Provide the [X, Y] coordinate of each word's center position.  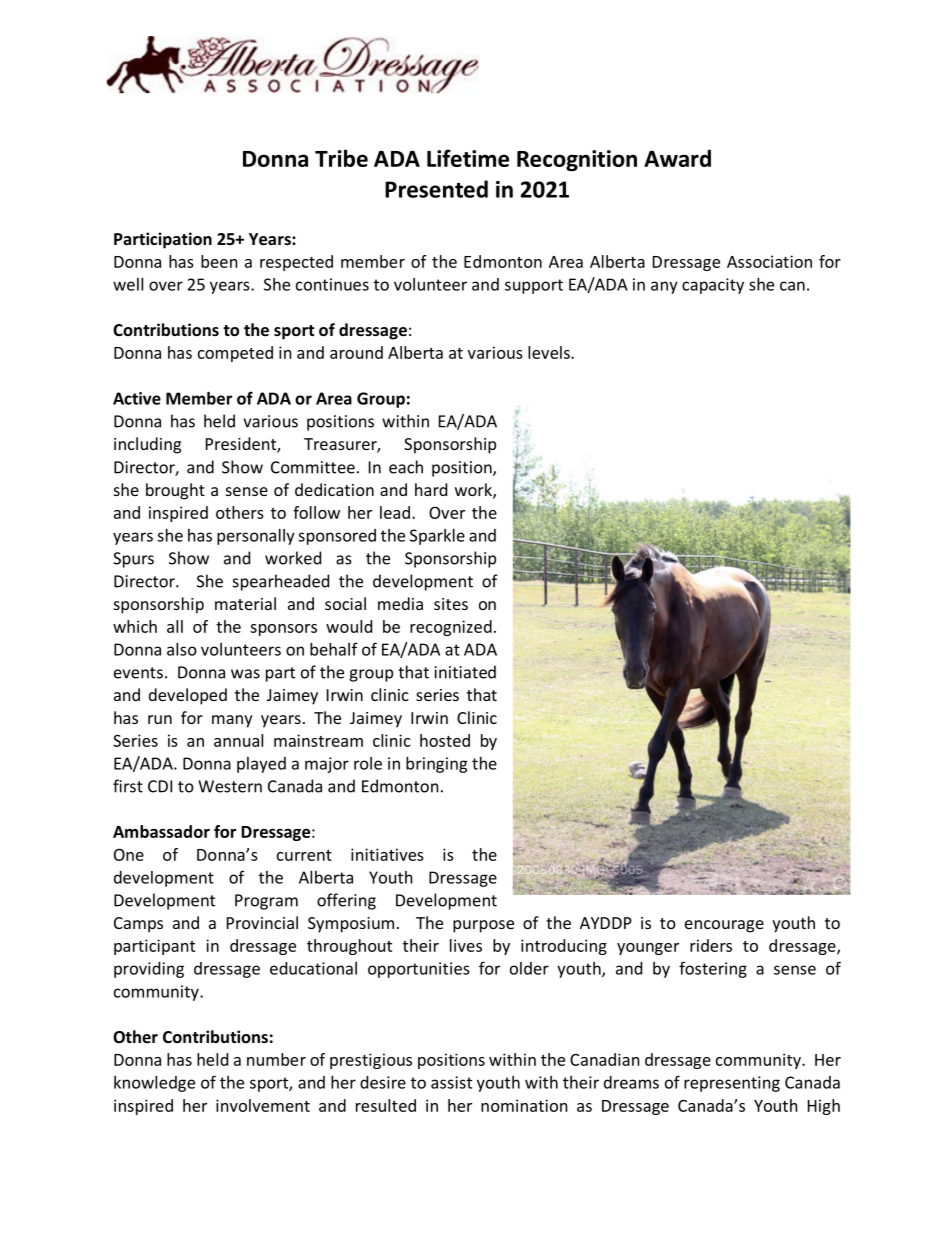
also [182, 649]
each [406, 467]
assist [451, 1082]
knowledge [154, 1084]
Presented [436, 189]
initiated [465, 672]
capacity [713, 286]
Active [137, 398]
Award [677, 158]
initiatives [387, 854]
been [219, 261]
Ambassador [161, 831]
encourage [724, 926]
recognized [451, 628]
